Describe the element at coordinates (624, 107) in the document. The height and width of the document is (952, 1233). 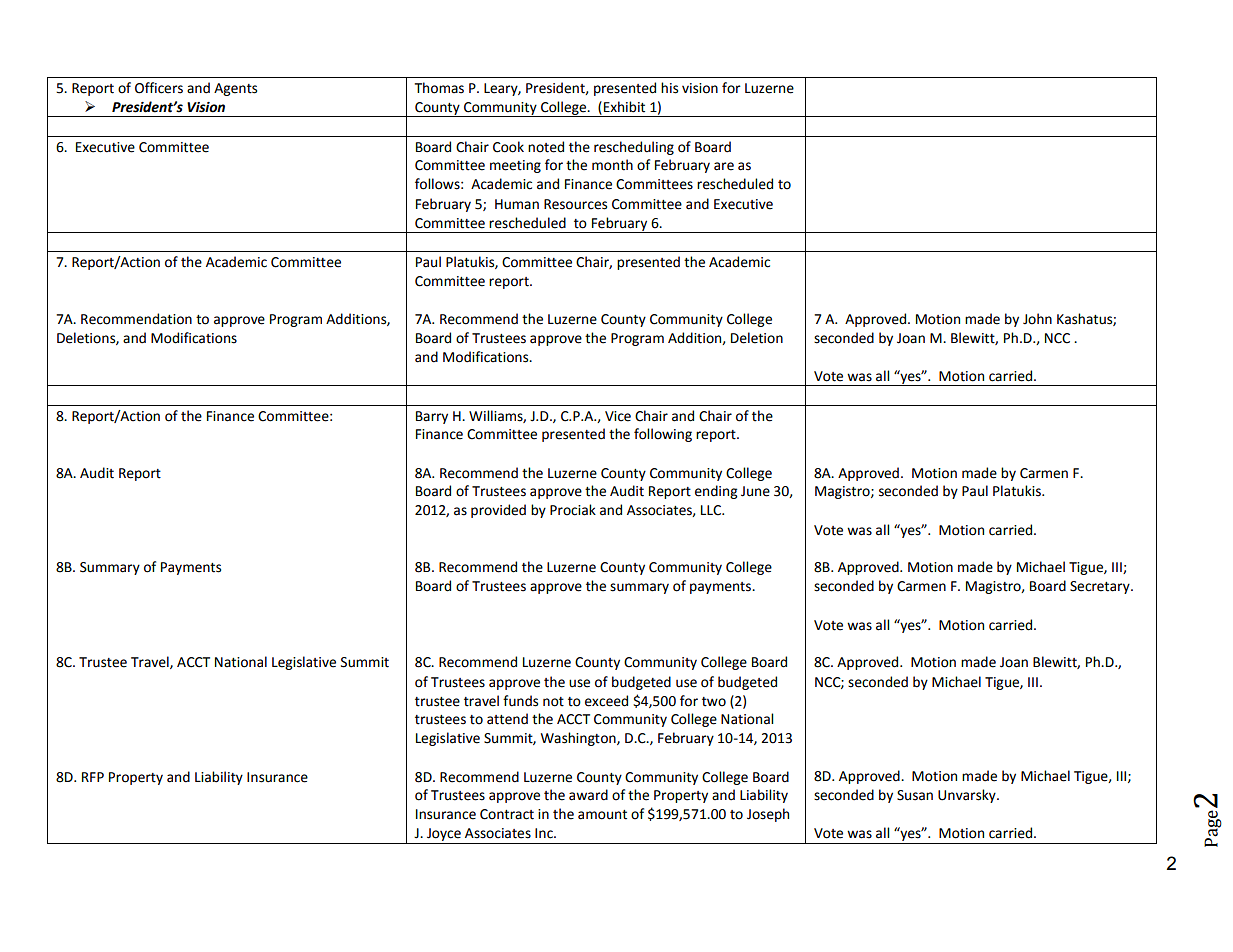
I see `Exhibit` at that location.
